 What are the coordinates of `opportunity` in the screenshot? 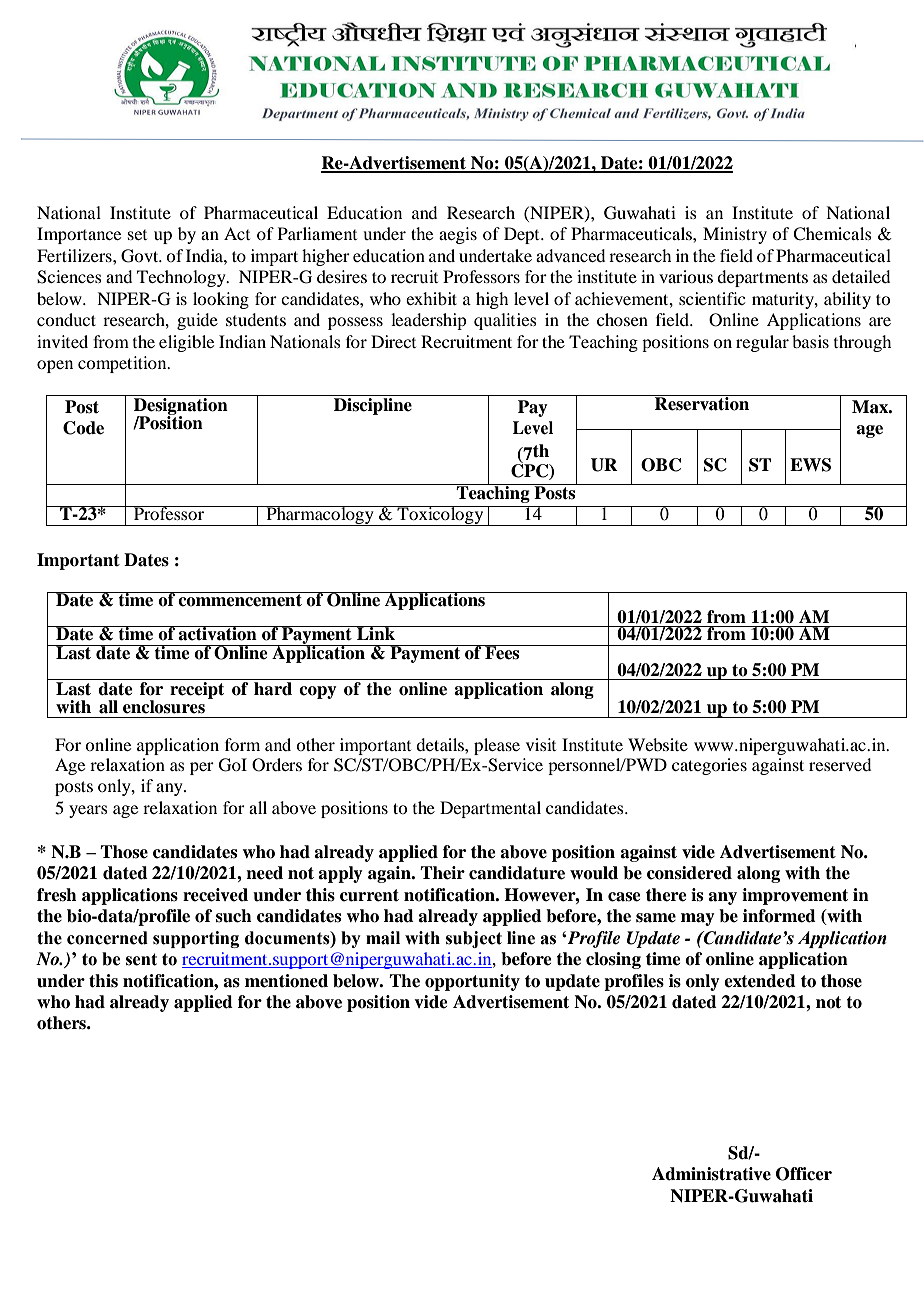 It's located at (472, 982).
